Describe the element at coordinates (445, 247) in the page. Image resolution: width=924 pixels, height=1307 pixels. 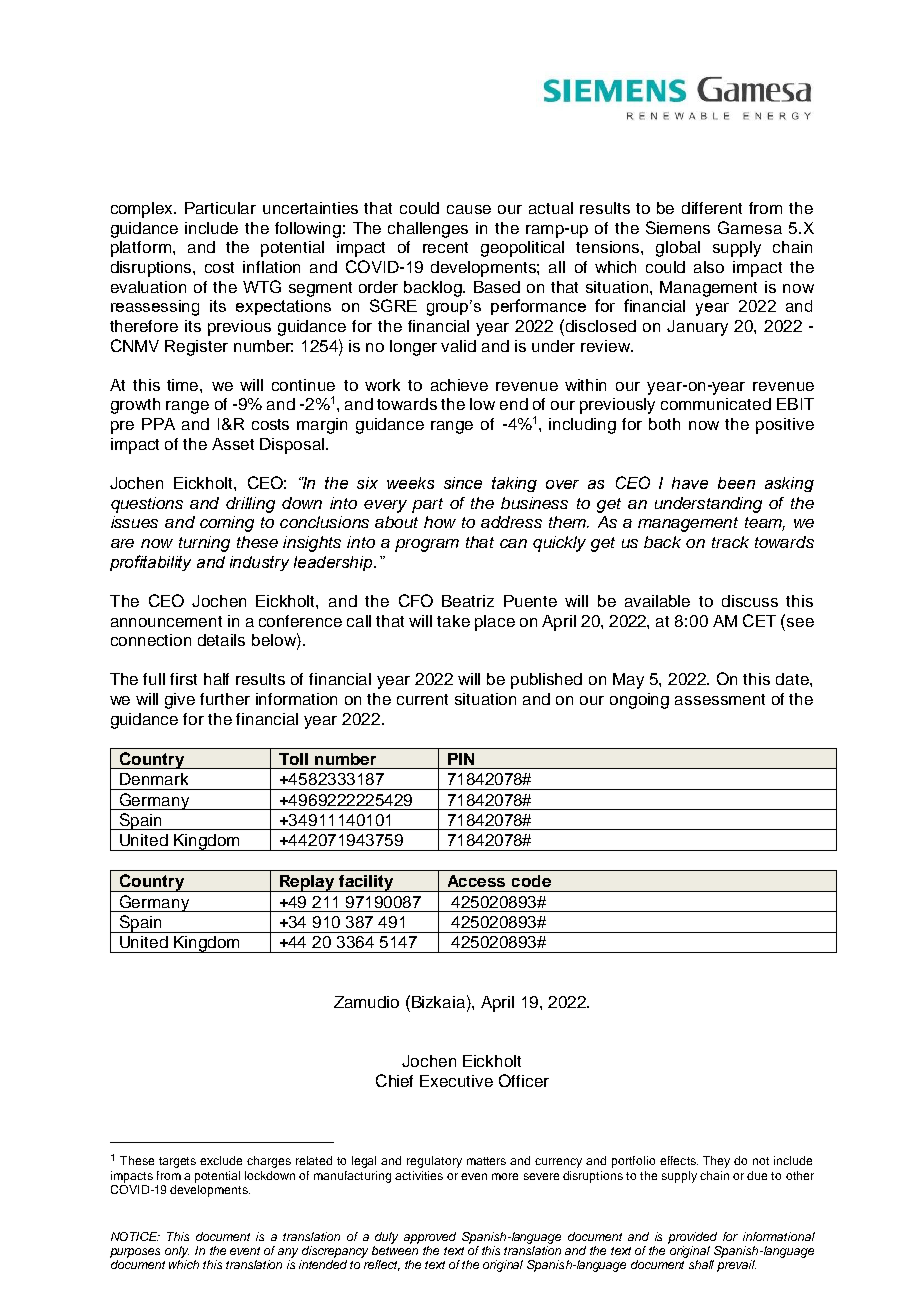
I see `recent` at that location.
